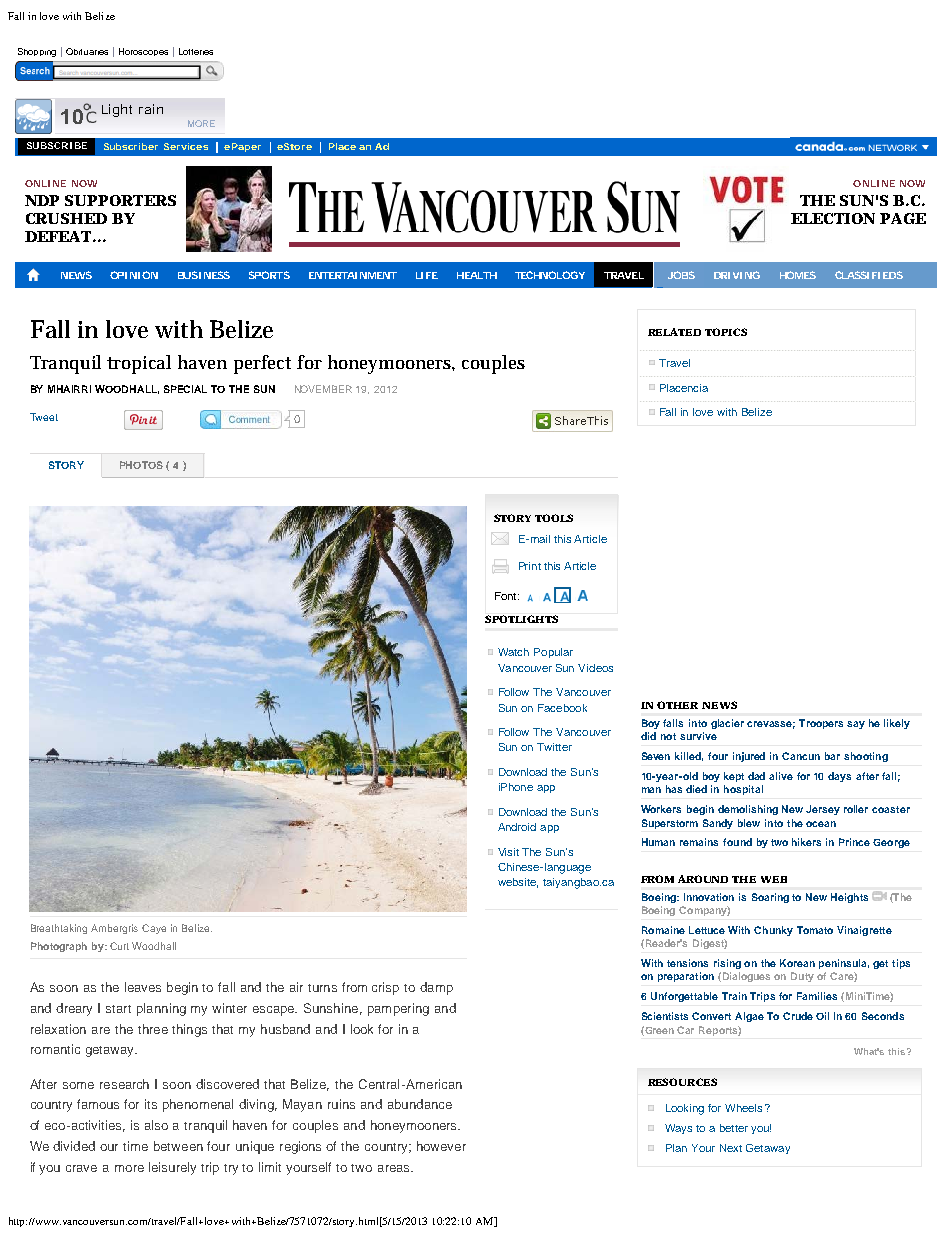 Image resolution: width=952 pixels, height=1233 pixels. I want to click on Horoscopes, so click(143, 52).
